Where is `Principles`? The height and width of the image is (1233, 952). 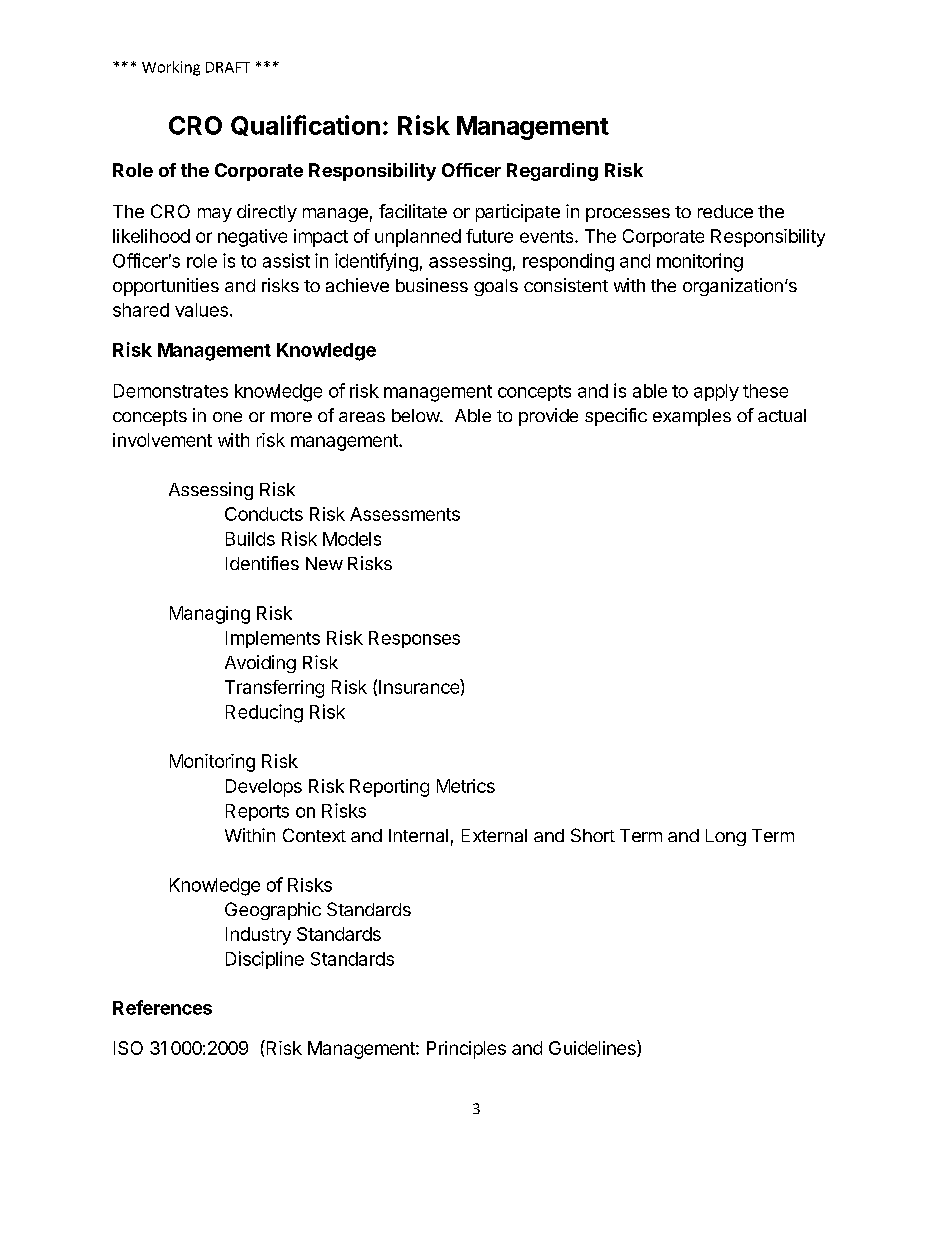 Principles is located at coordinates (466, 1050).
